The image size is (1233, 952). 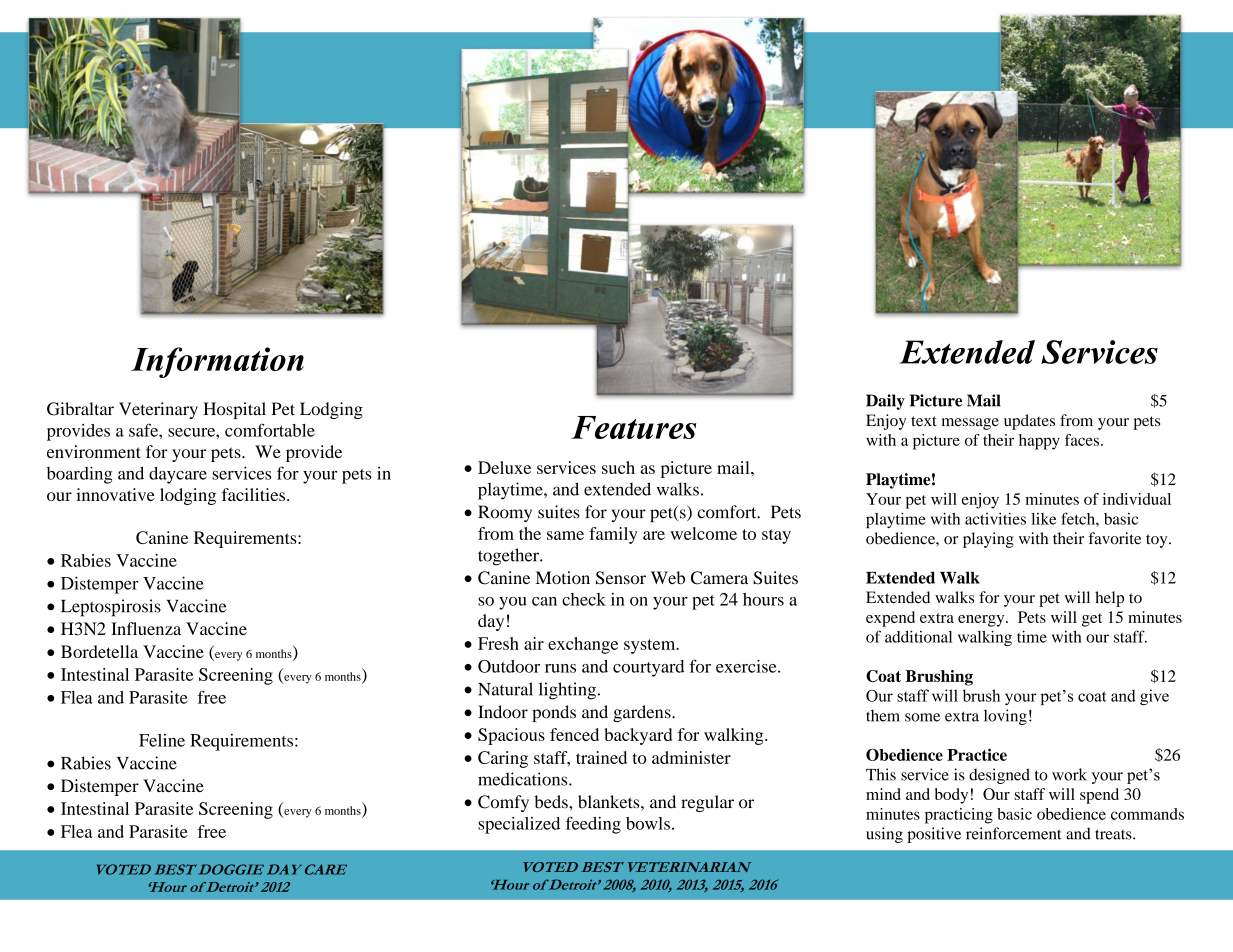 I want to click on such, so click(x=618, y=467).
